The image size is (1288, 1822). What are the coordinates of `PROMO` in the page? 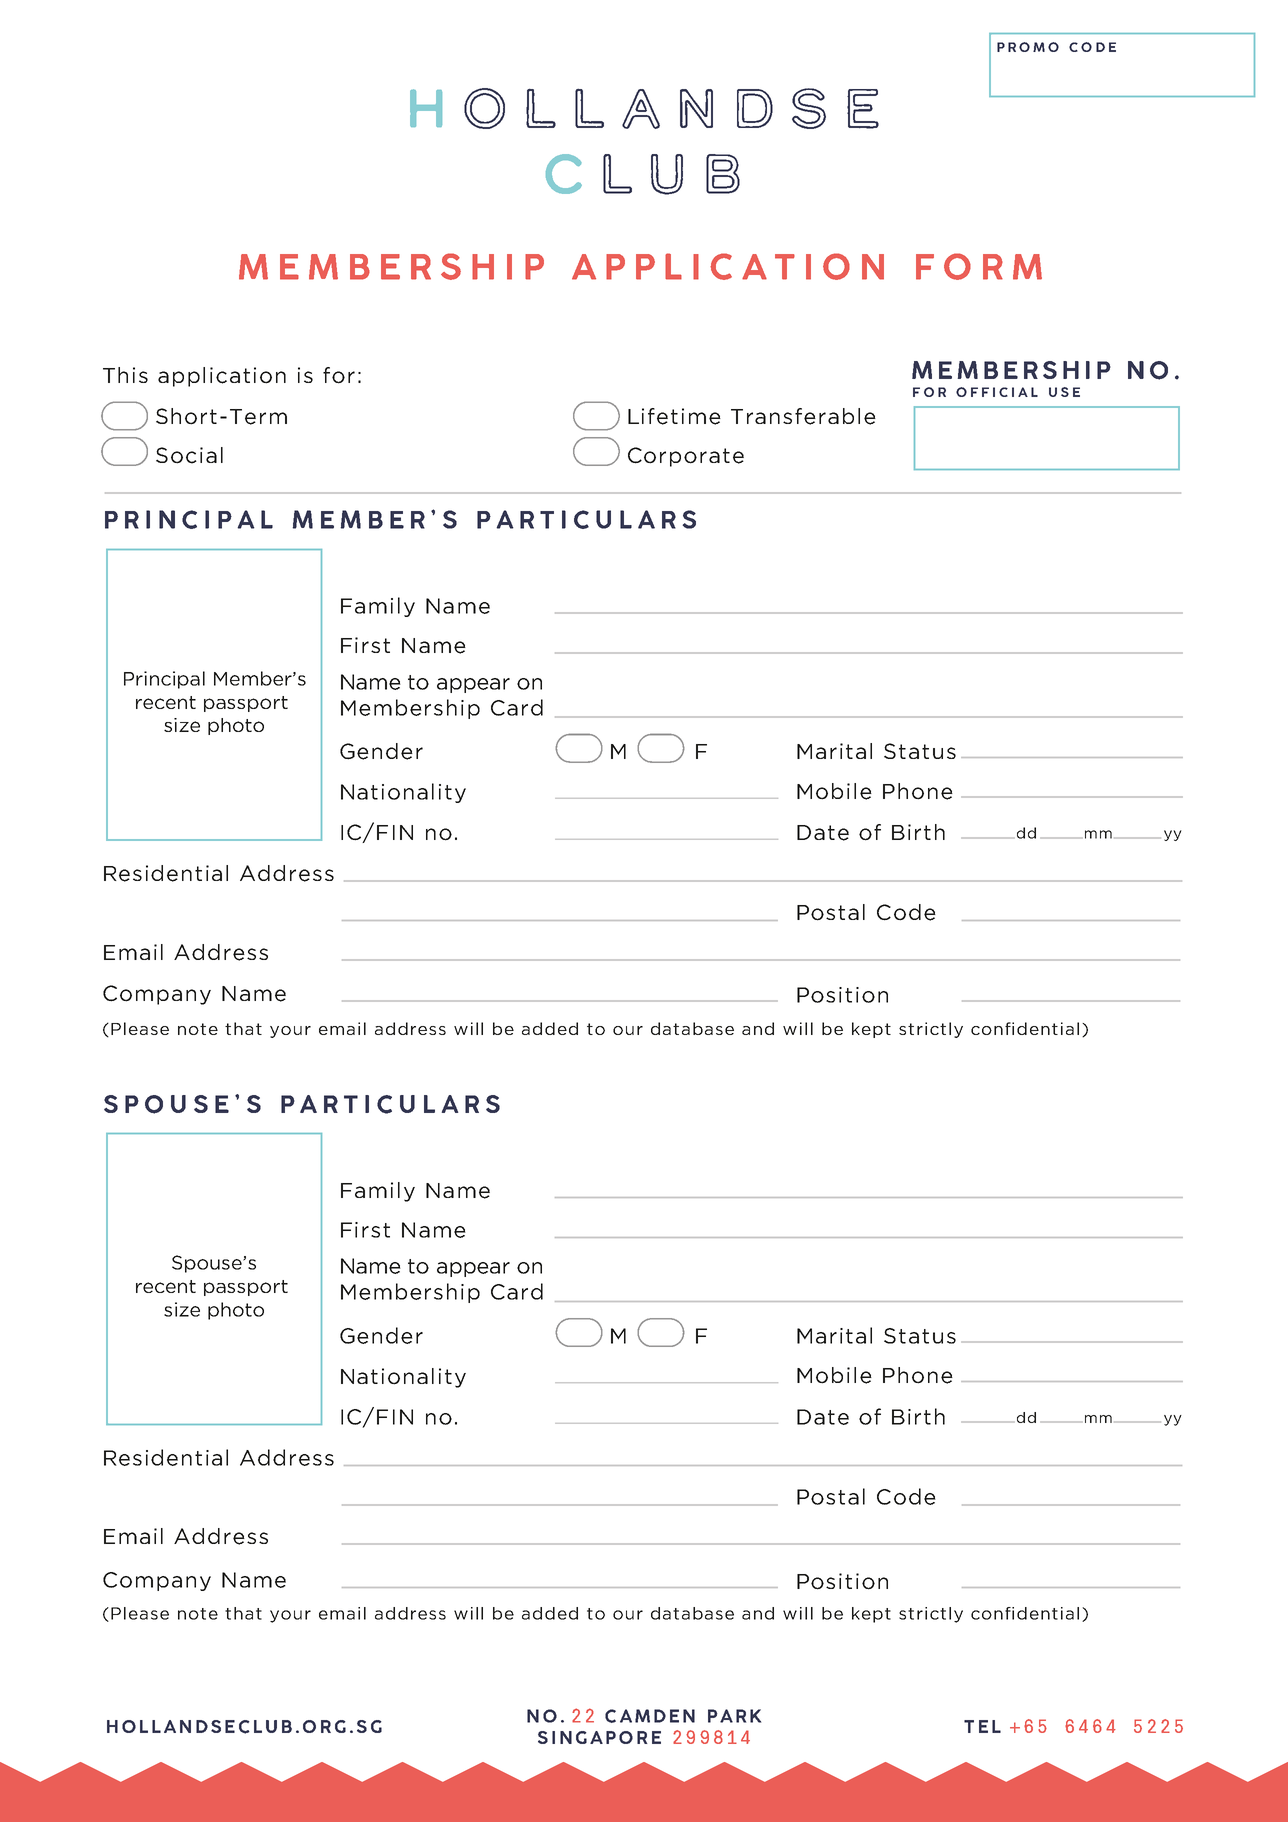 It's located at (1028, 47).
